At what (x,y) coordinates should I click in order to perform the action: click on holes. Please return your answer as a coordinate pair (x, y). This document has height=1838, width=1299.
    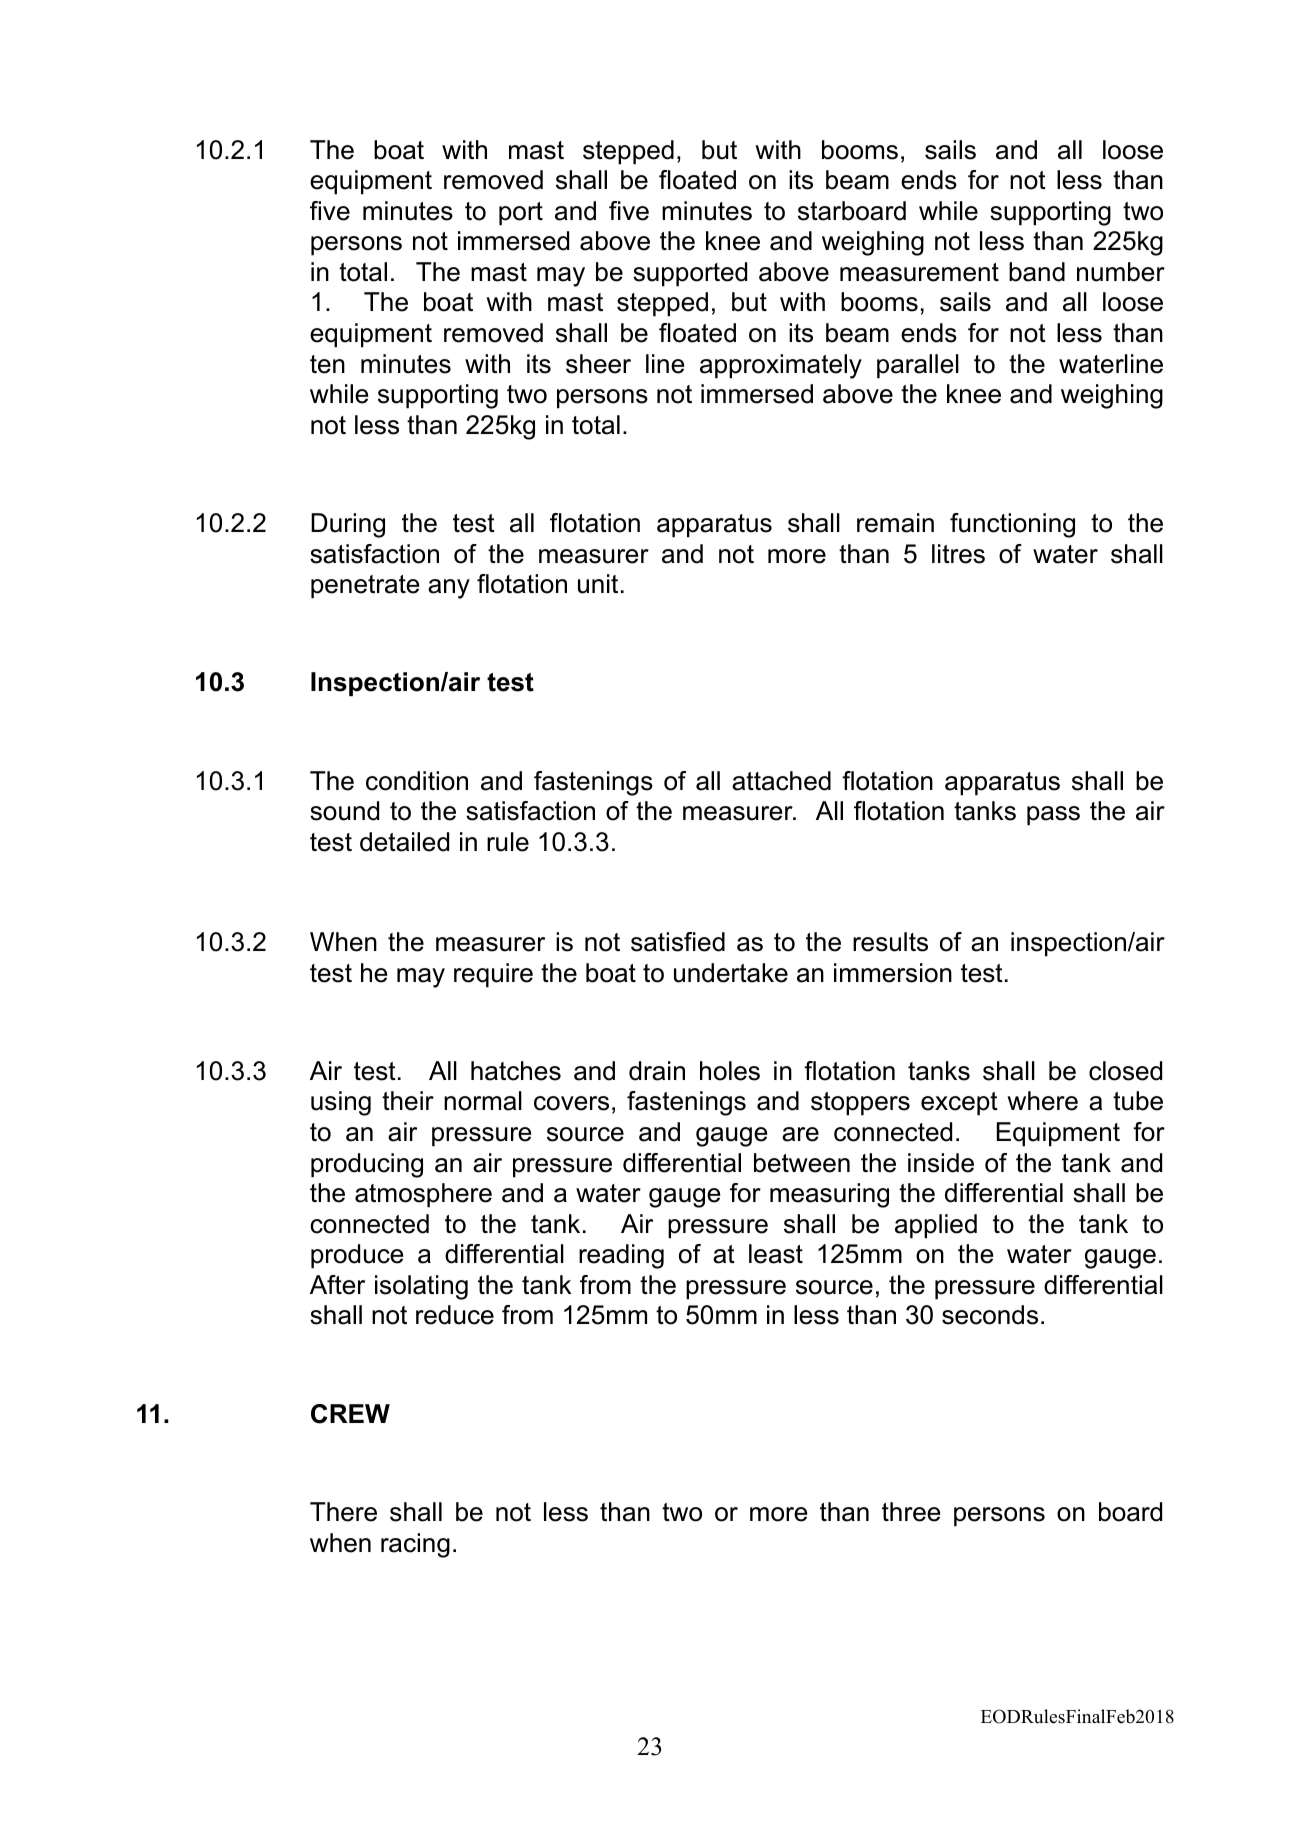
    Looking at the image, I should click on (730, 1071).
